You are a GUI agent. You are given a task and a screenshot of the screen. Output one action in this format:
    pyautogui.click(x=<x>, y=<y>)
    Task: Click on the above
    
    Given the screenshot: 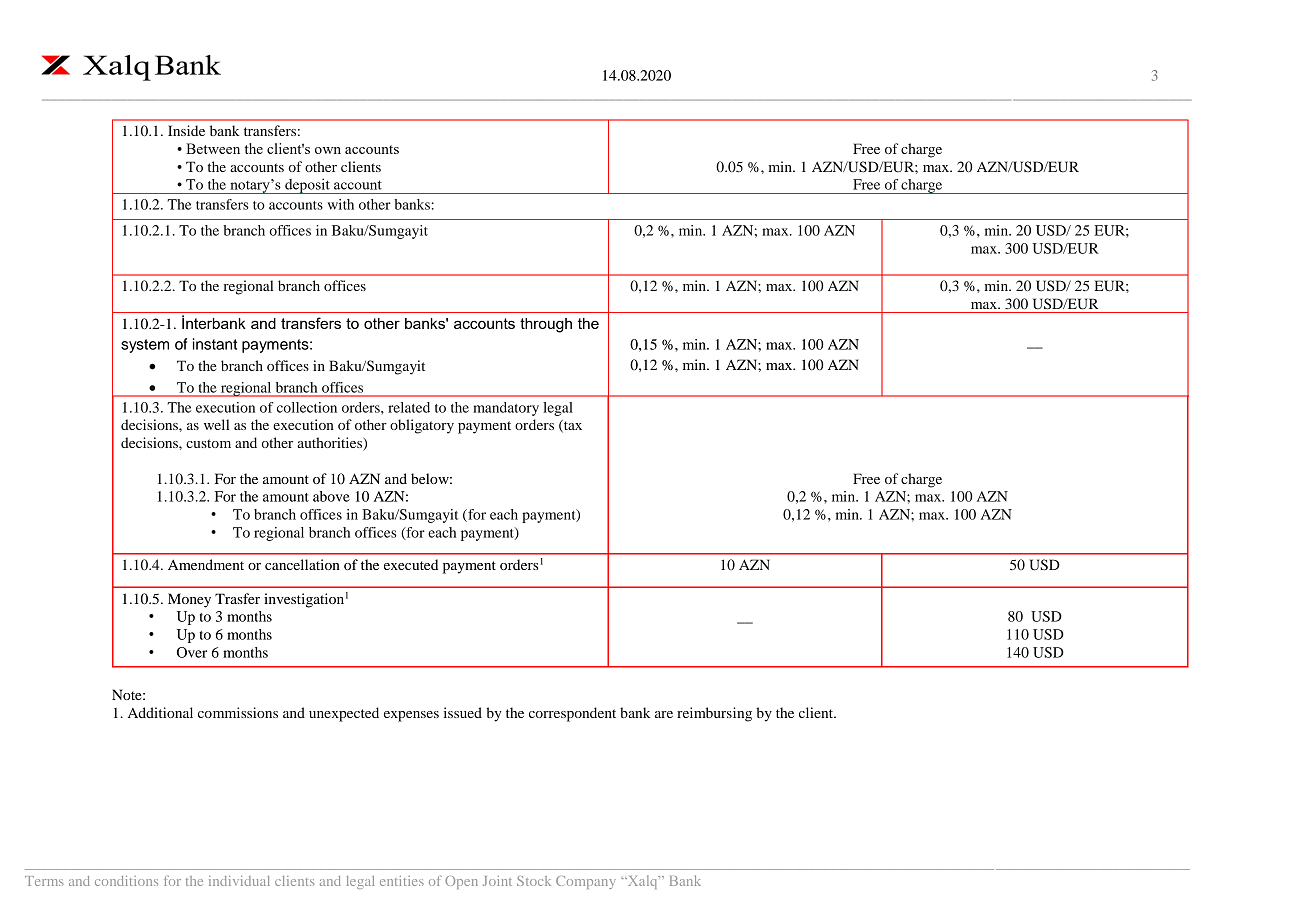 What is the action you would take?
    pyautogui.click(x=331, y=496)
